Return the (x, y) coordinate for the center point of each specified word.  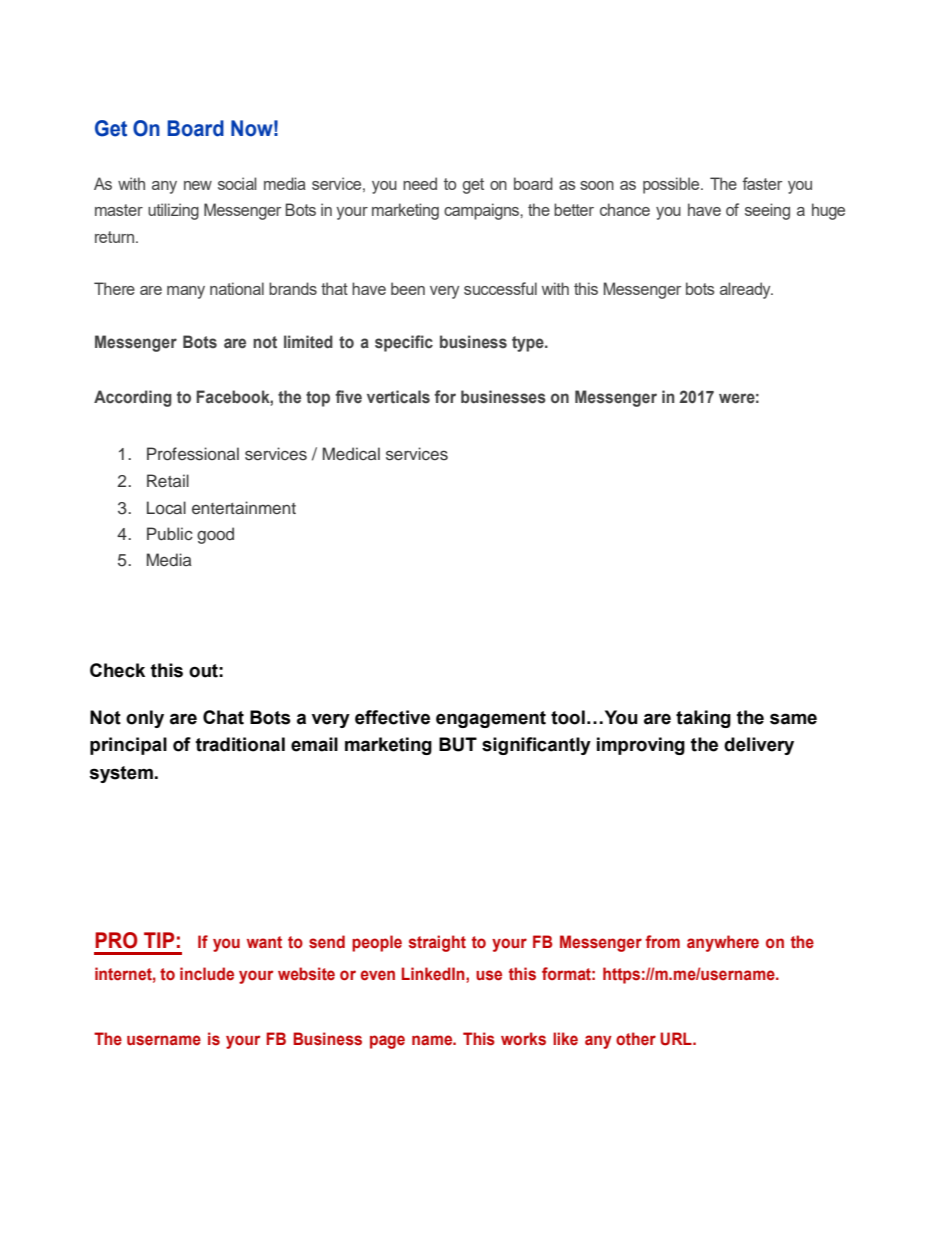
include (207, 974)
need (420, 183)
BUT (458, 744)
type (529, 344)
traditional (240, 744)
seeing (767, 211)
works (523, 1039)
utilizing (173, 211)
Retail (168, 481)
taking (703, 719)
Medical (351, 454)
